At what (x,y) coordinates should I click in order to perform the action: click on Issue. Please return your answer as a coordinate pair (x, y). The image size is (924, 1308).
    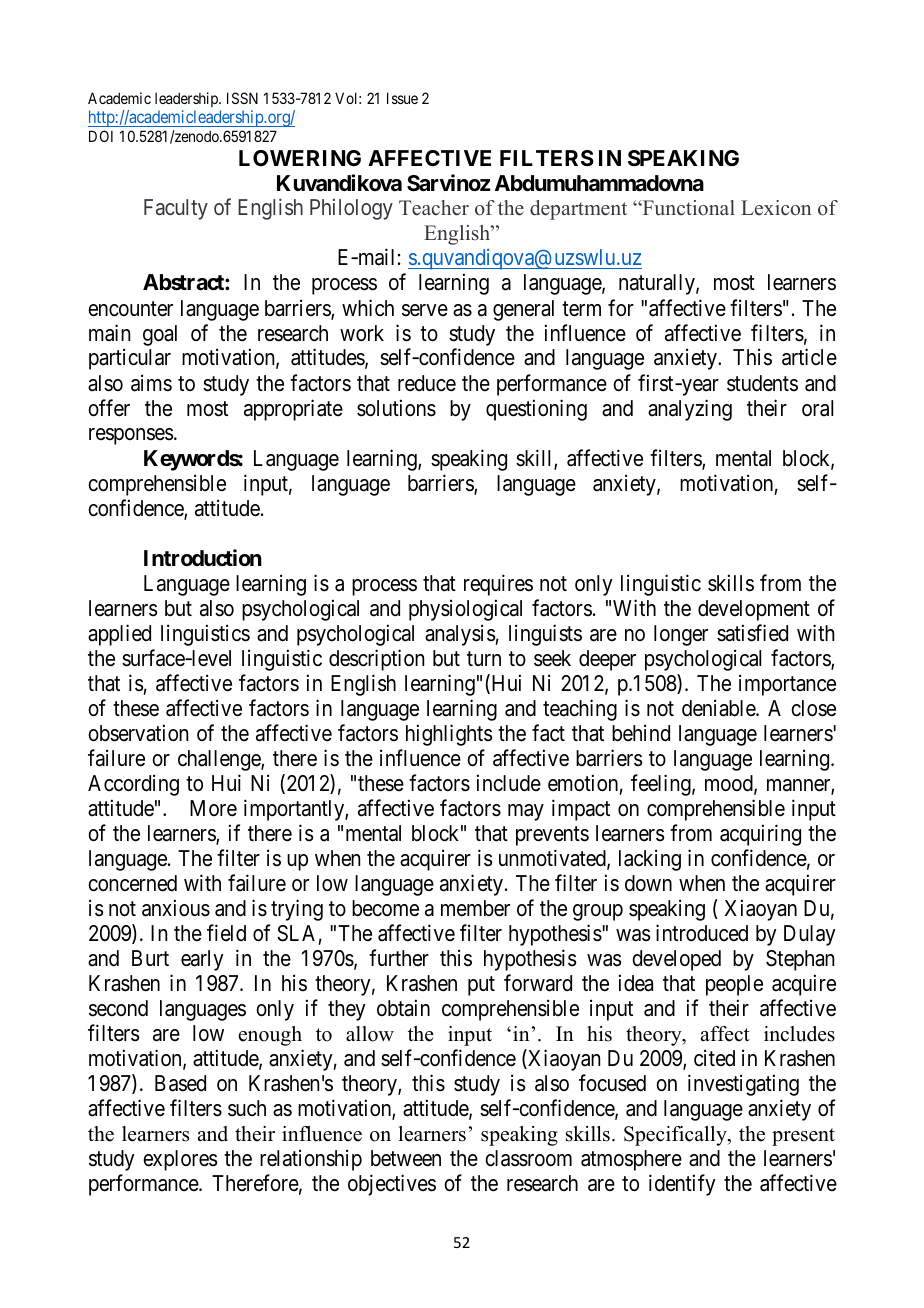
    Looking at the image, I should click on (402, 98).
